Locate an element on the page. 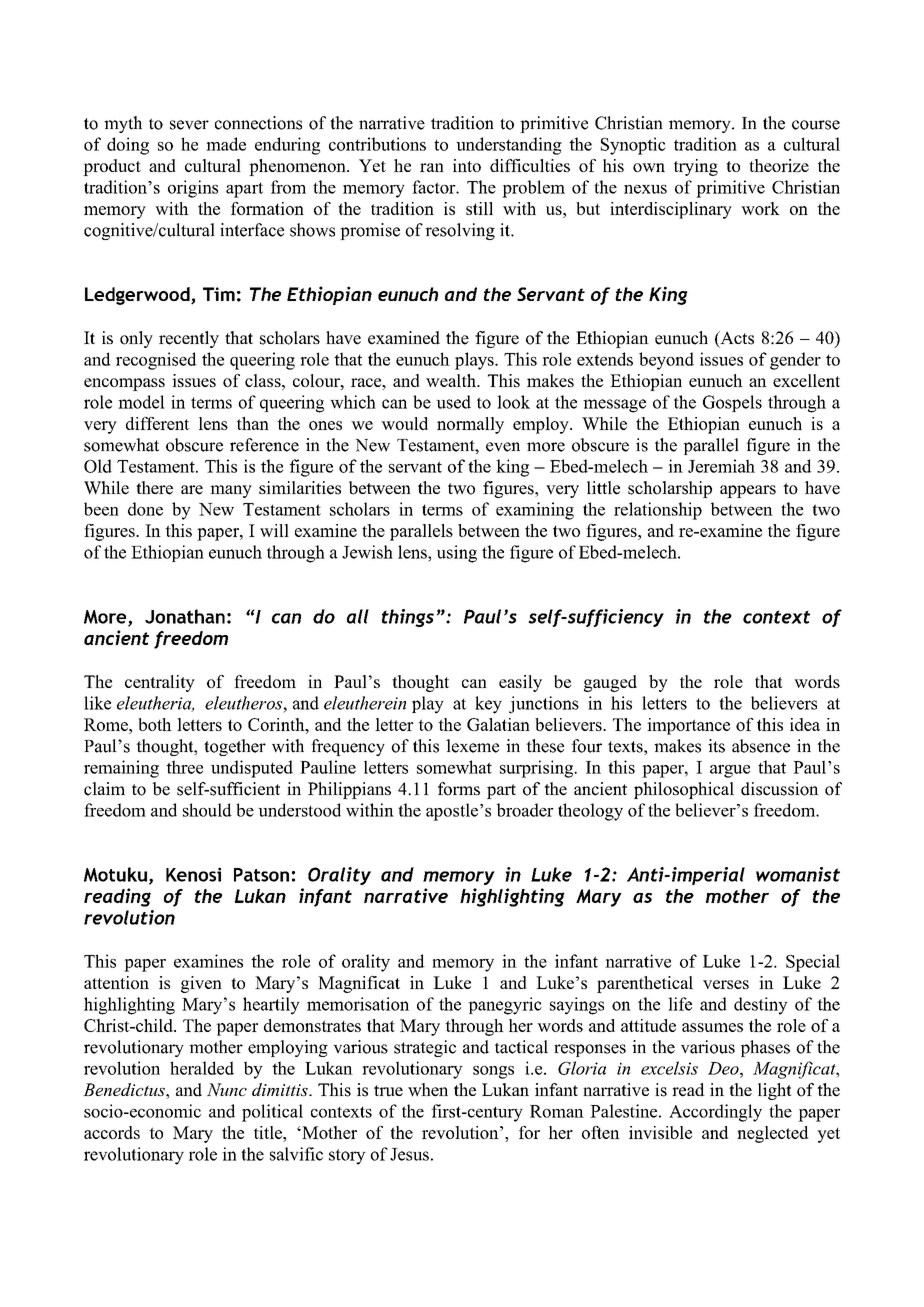 Image resolution: width=924 pixels, height=1307 pixels. Accordingly is located at coordinates (715, 1113).
